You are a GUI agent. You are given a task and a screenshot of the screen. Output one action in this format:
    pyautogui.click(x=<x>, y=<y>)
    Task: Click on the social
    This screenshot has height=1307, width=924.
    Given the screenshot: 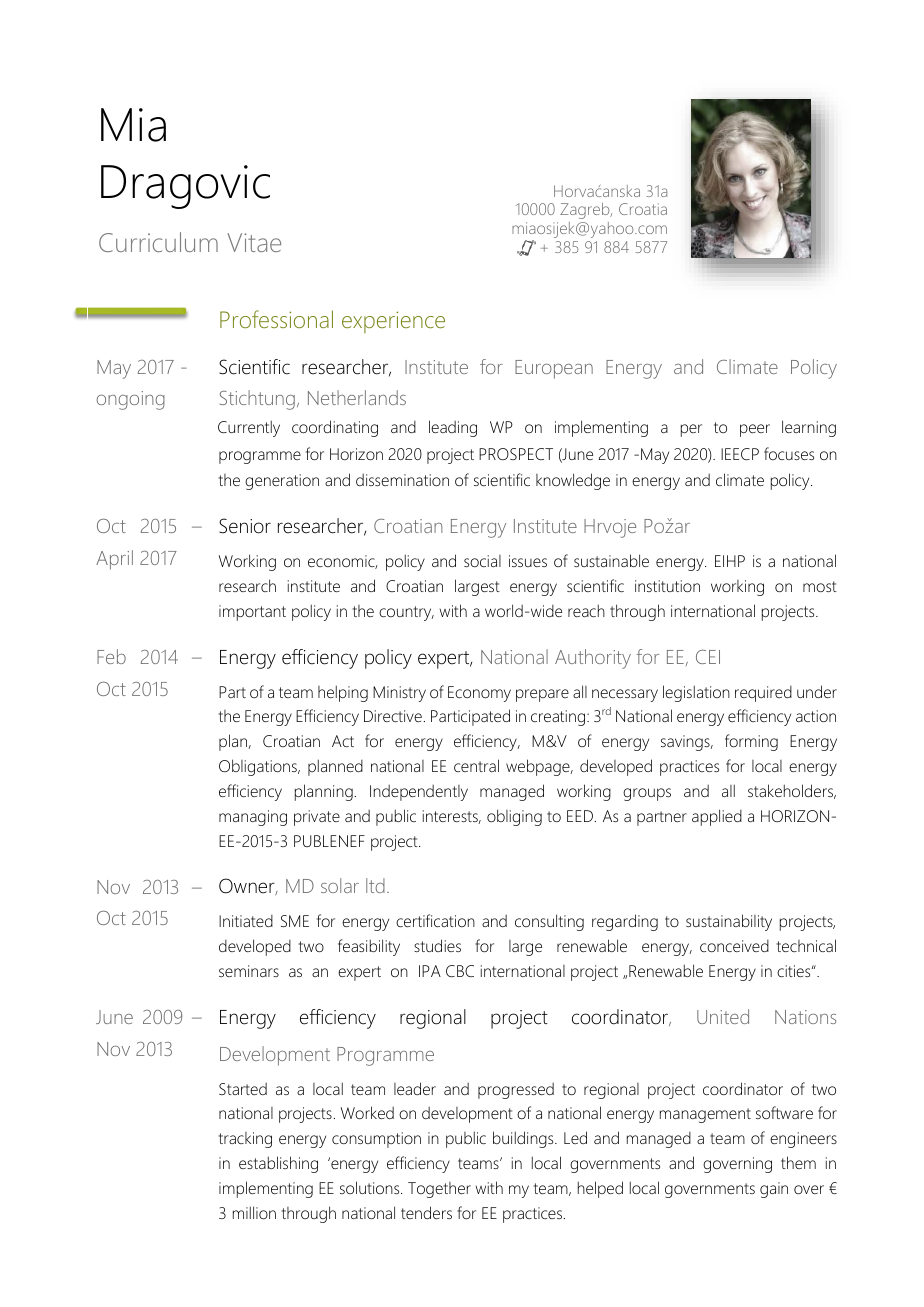 What is the action you would take?
    pyautogui.click(x=482, y=561)
